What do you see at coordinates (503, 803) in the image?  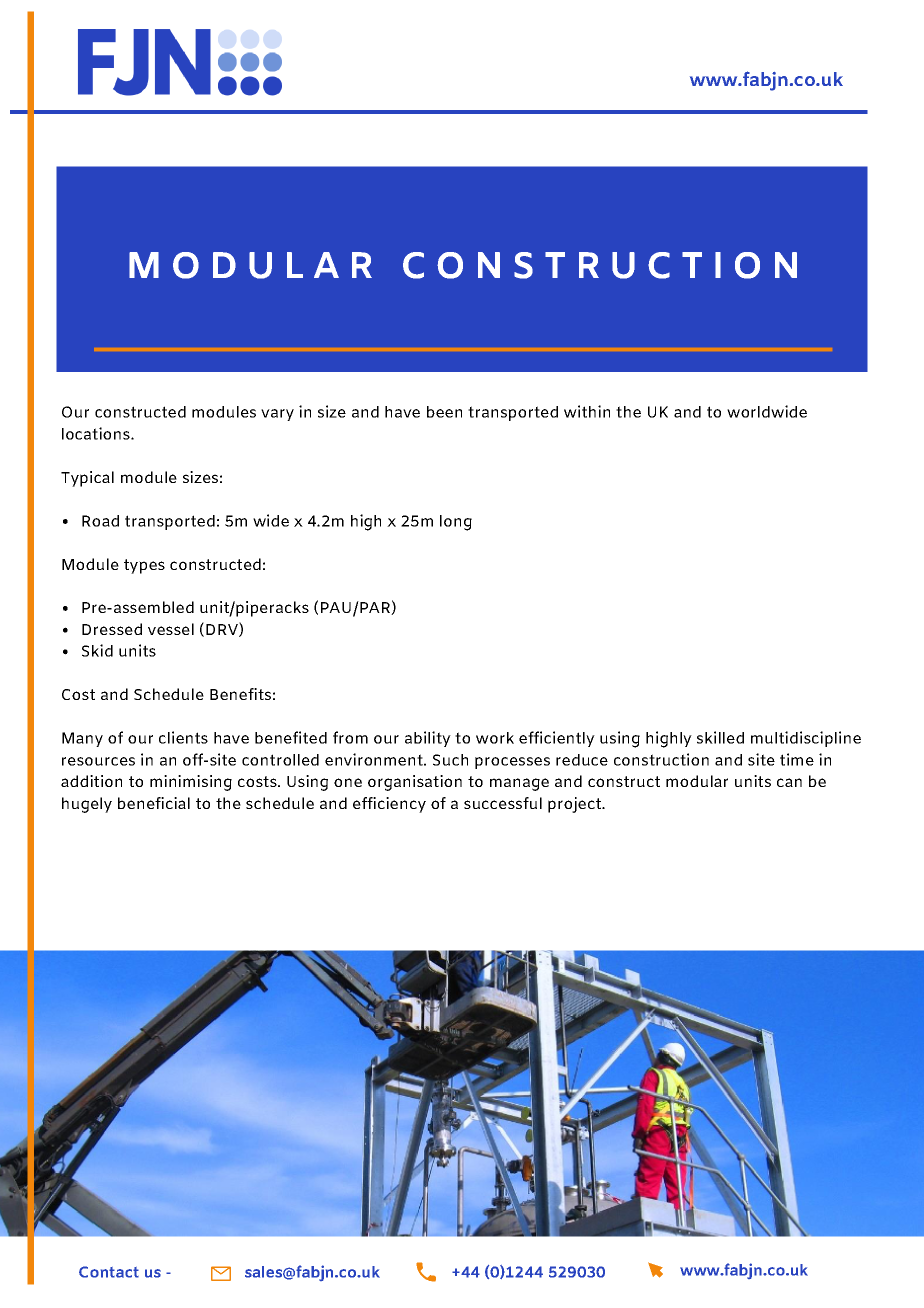 I see `successful` at bounding box center [503, 803].
